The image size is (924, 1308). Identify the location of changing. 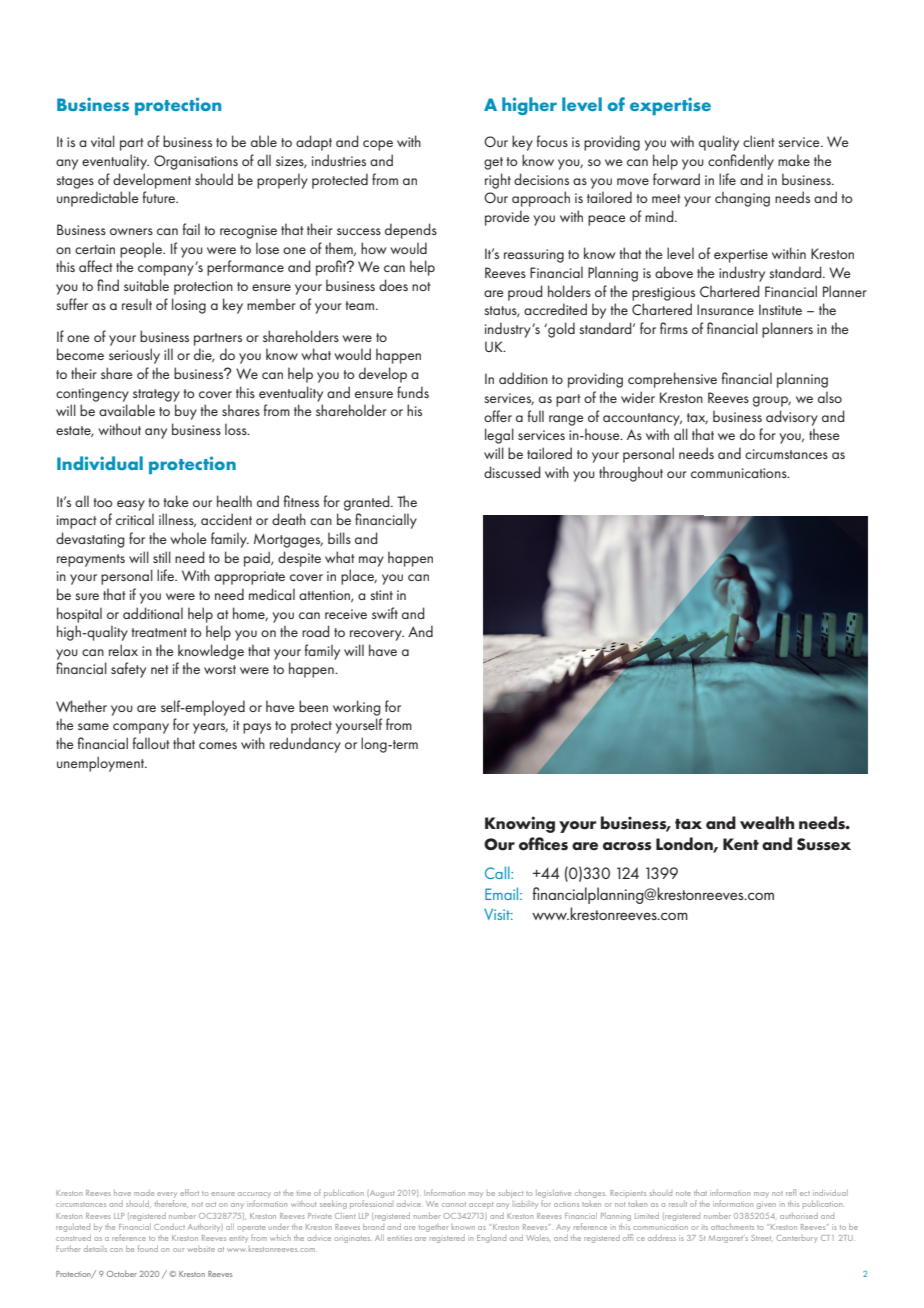
(742, 199).
